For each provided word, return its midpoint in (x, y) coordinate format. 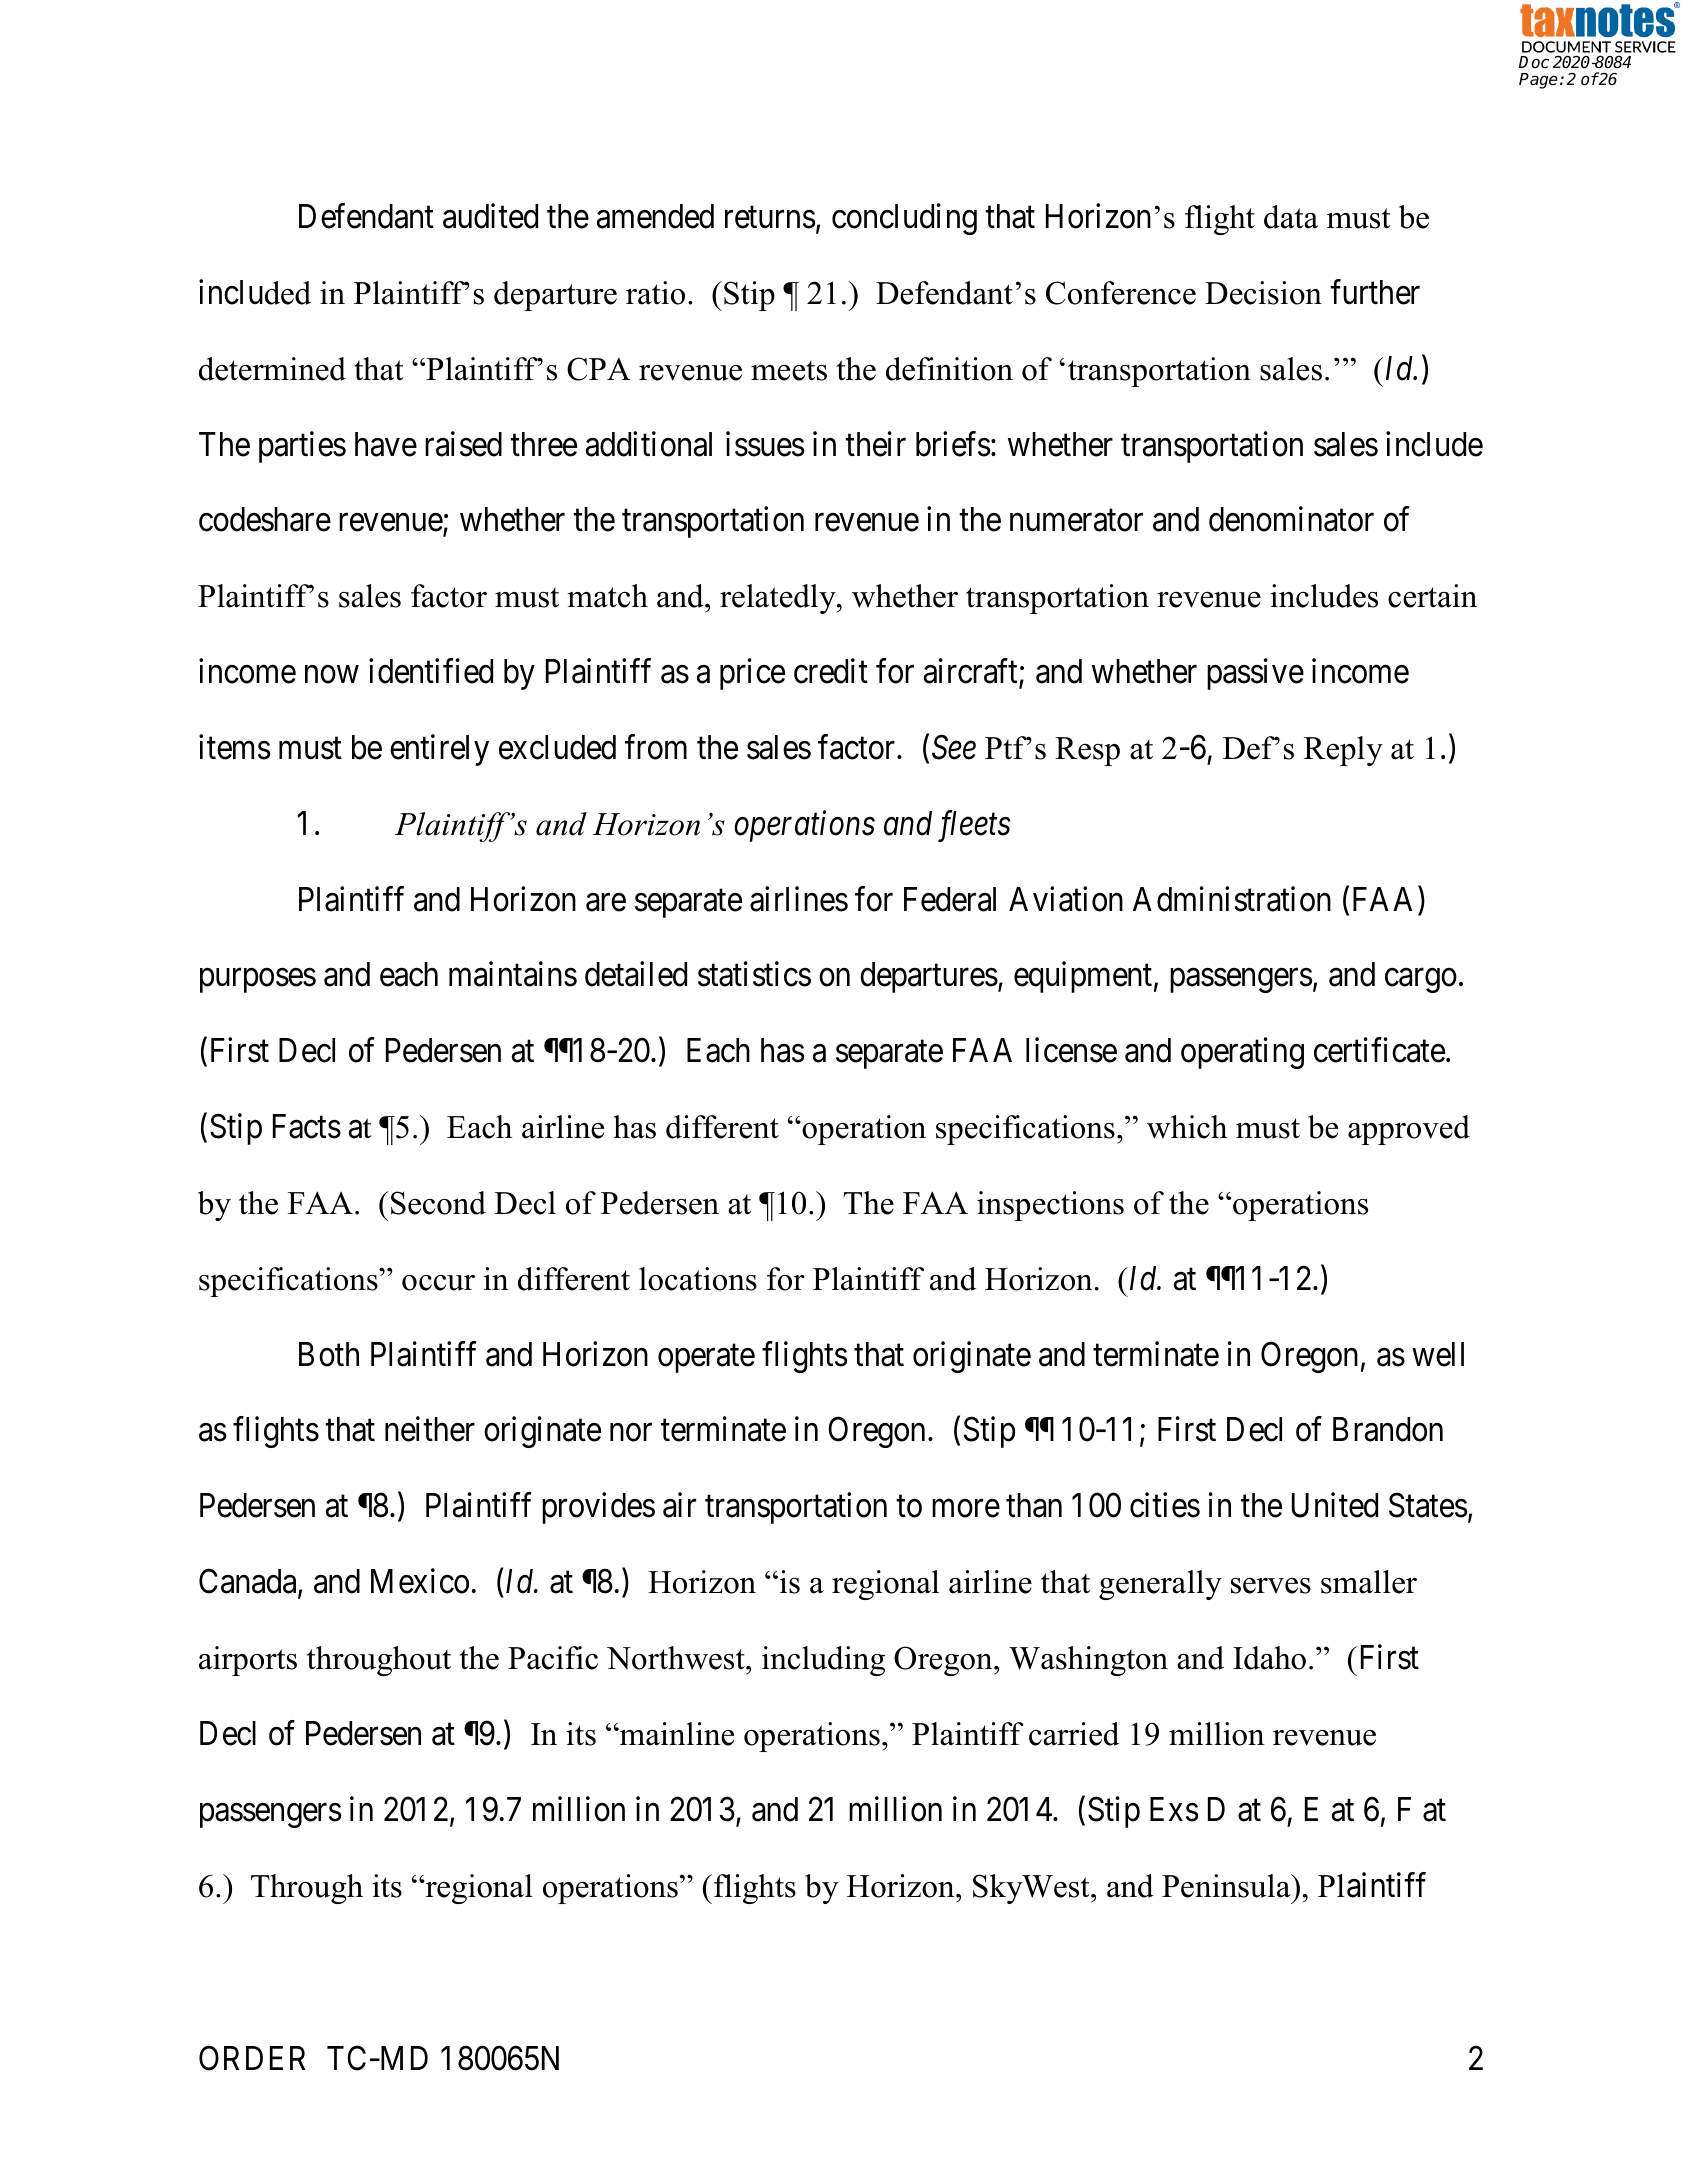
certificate (1379, 1050)
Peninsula (1227, 1886)
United (1335, 1505)
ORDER (252, 2058)
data (1291, 217)
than (1034, 1505)
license (1071, 1050)
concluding (904, 219)
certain (1432, 596)
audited (490, 216)
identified (431, 671)
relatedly (779, 599)
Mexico (420, 1581)
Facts (307, 1126)
